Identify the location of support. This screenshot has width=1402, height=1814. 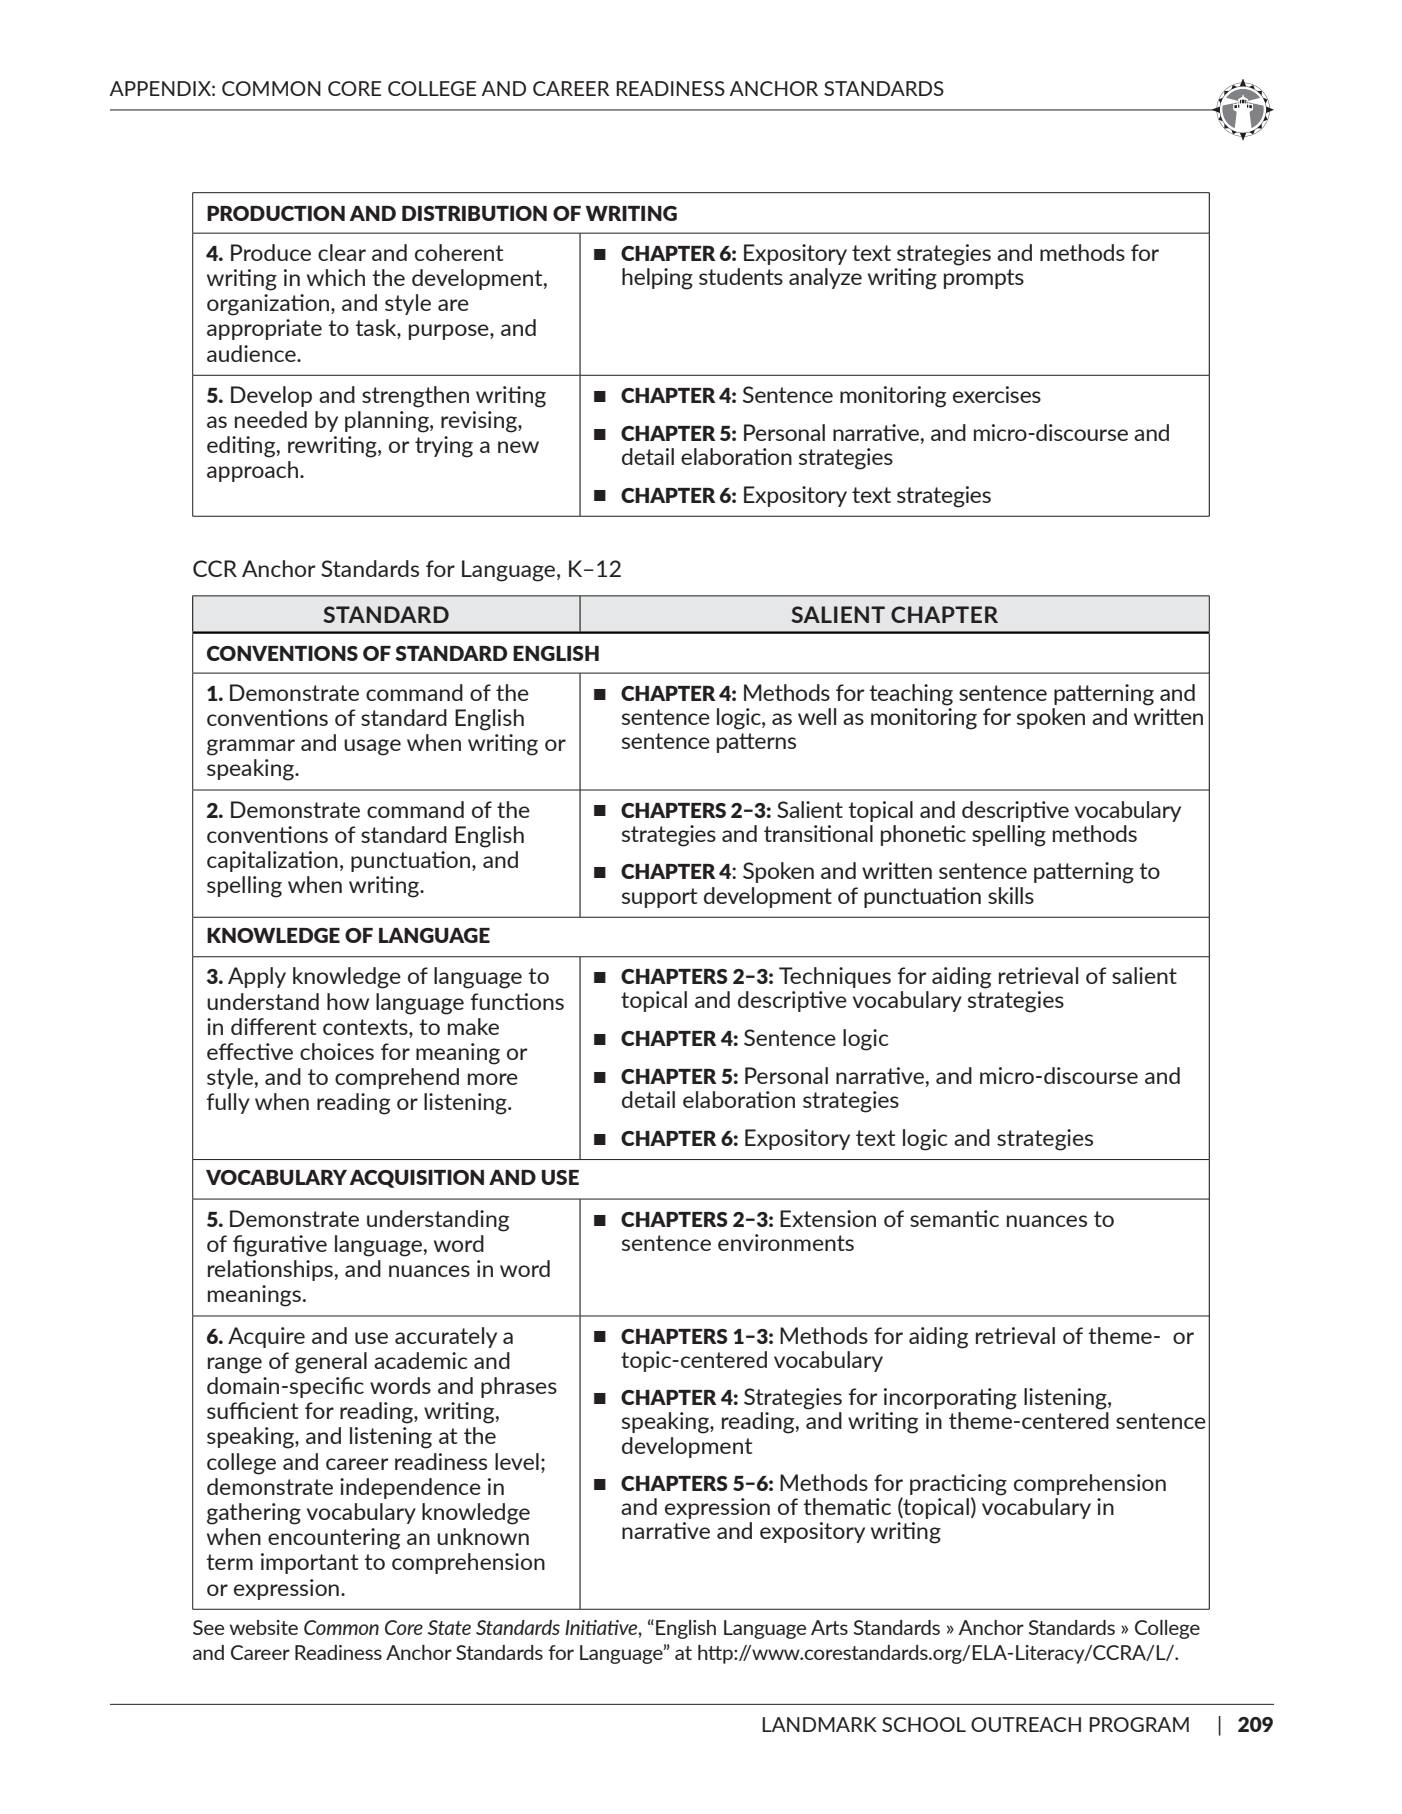
(659, 898).
